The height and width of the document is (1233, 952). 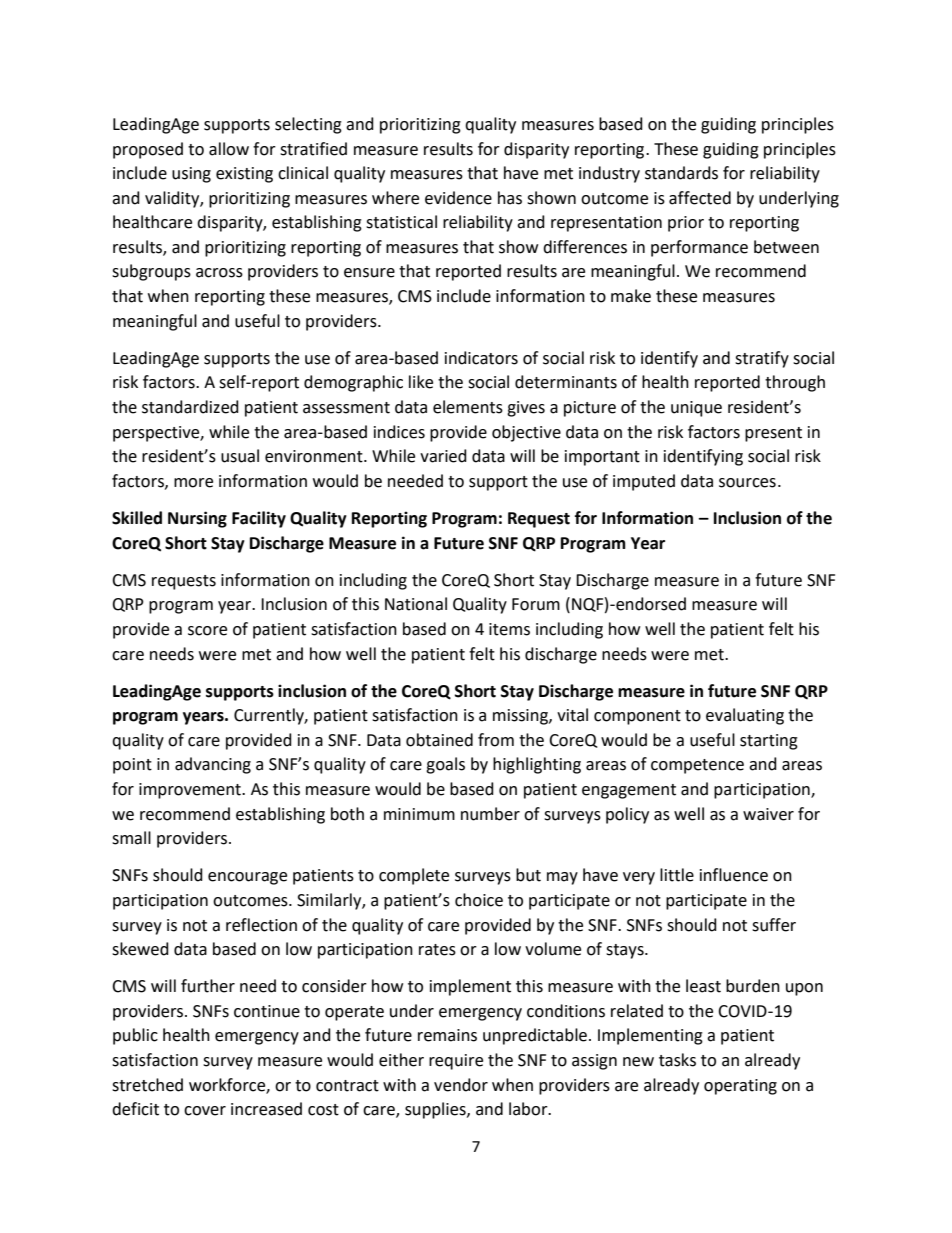 What do you see at coordinates (681, 173) in the document?
I see `standards` at bounding box center [681, 173].
